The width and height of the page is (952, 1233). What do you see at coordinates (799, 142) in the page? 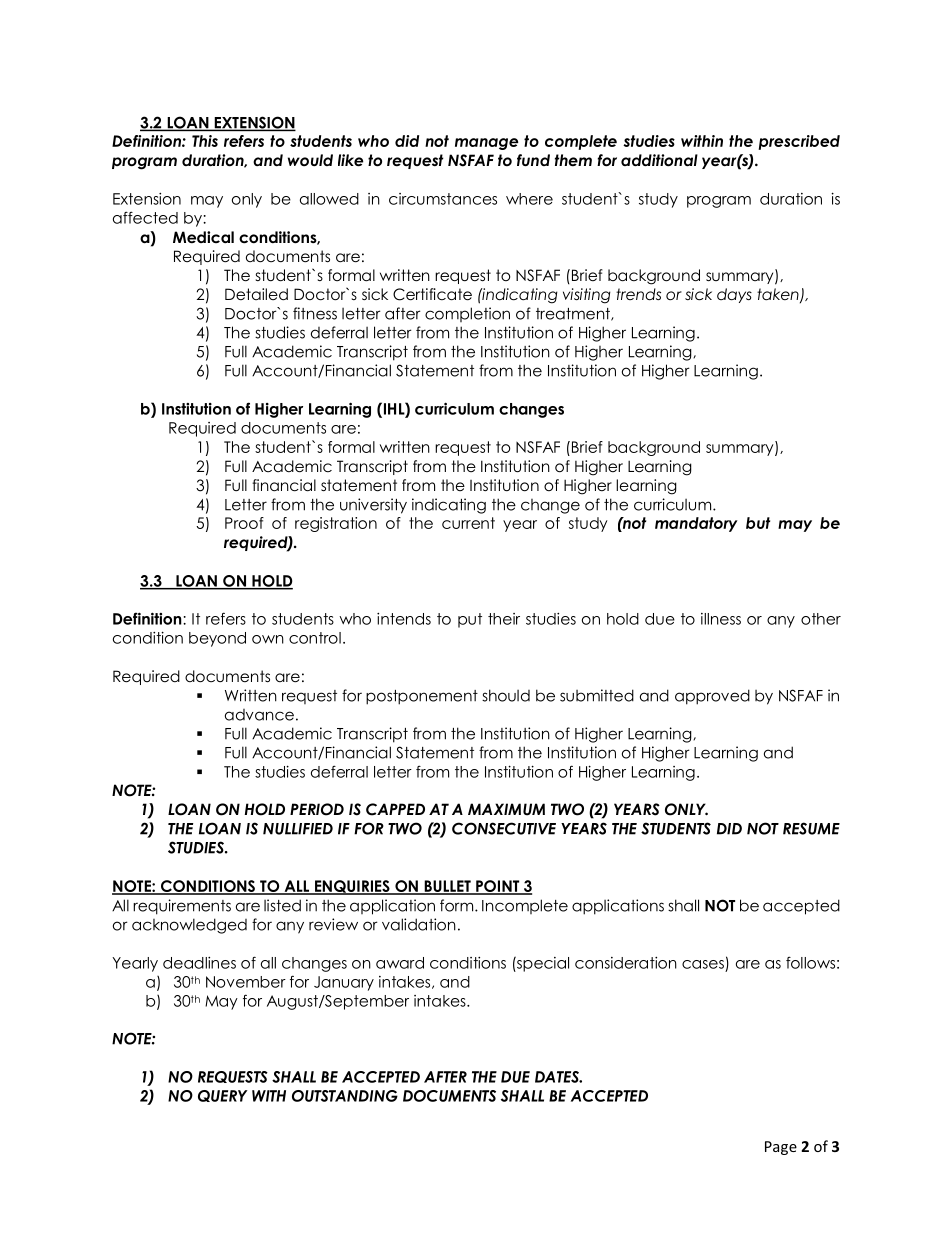
I see `prescribed` at bounding box center [799, 142].
